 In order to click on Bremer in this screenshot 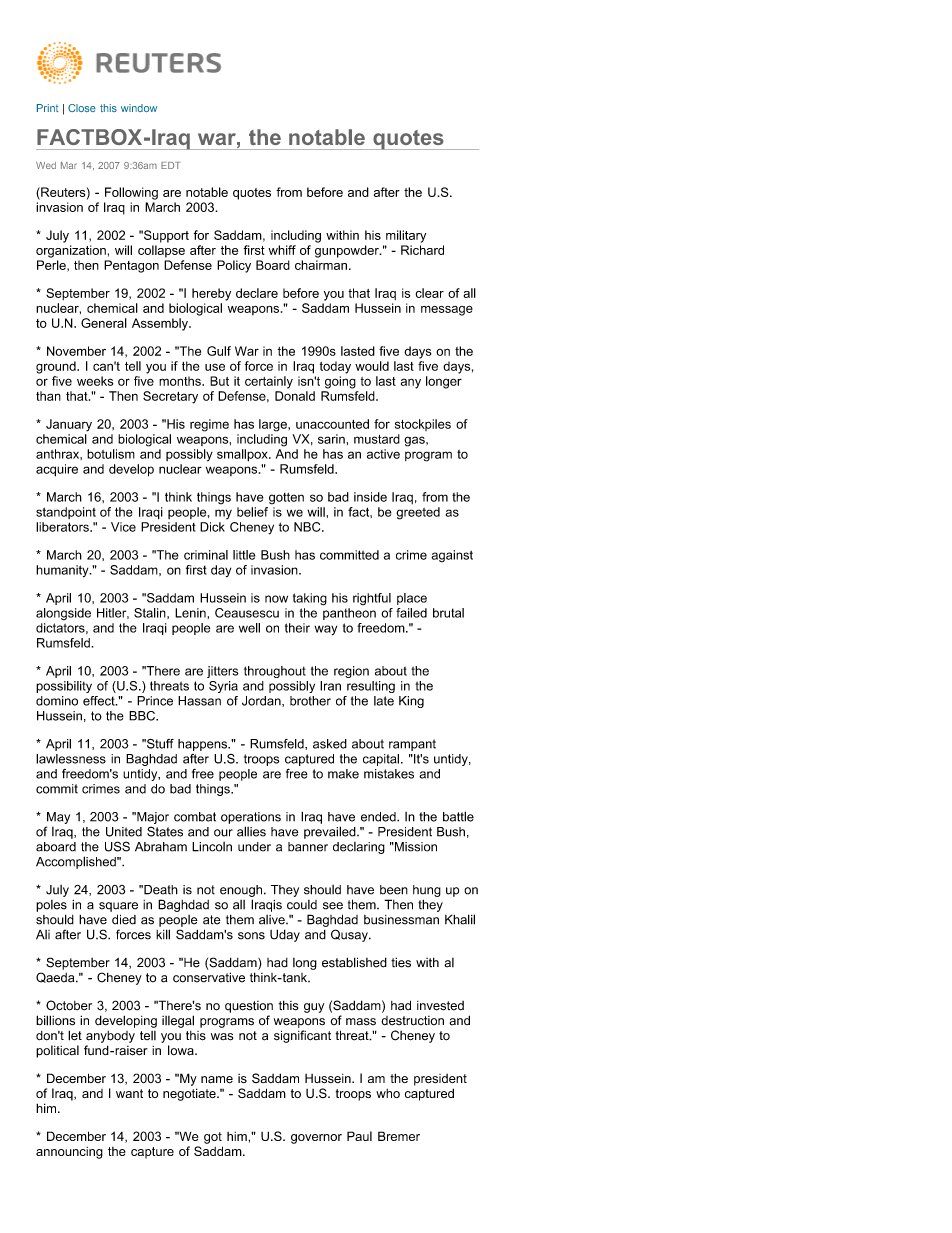, I will do `click(399, 1136)`.
